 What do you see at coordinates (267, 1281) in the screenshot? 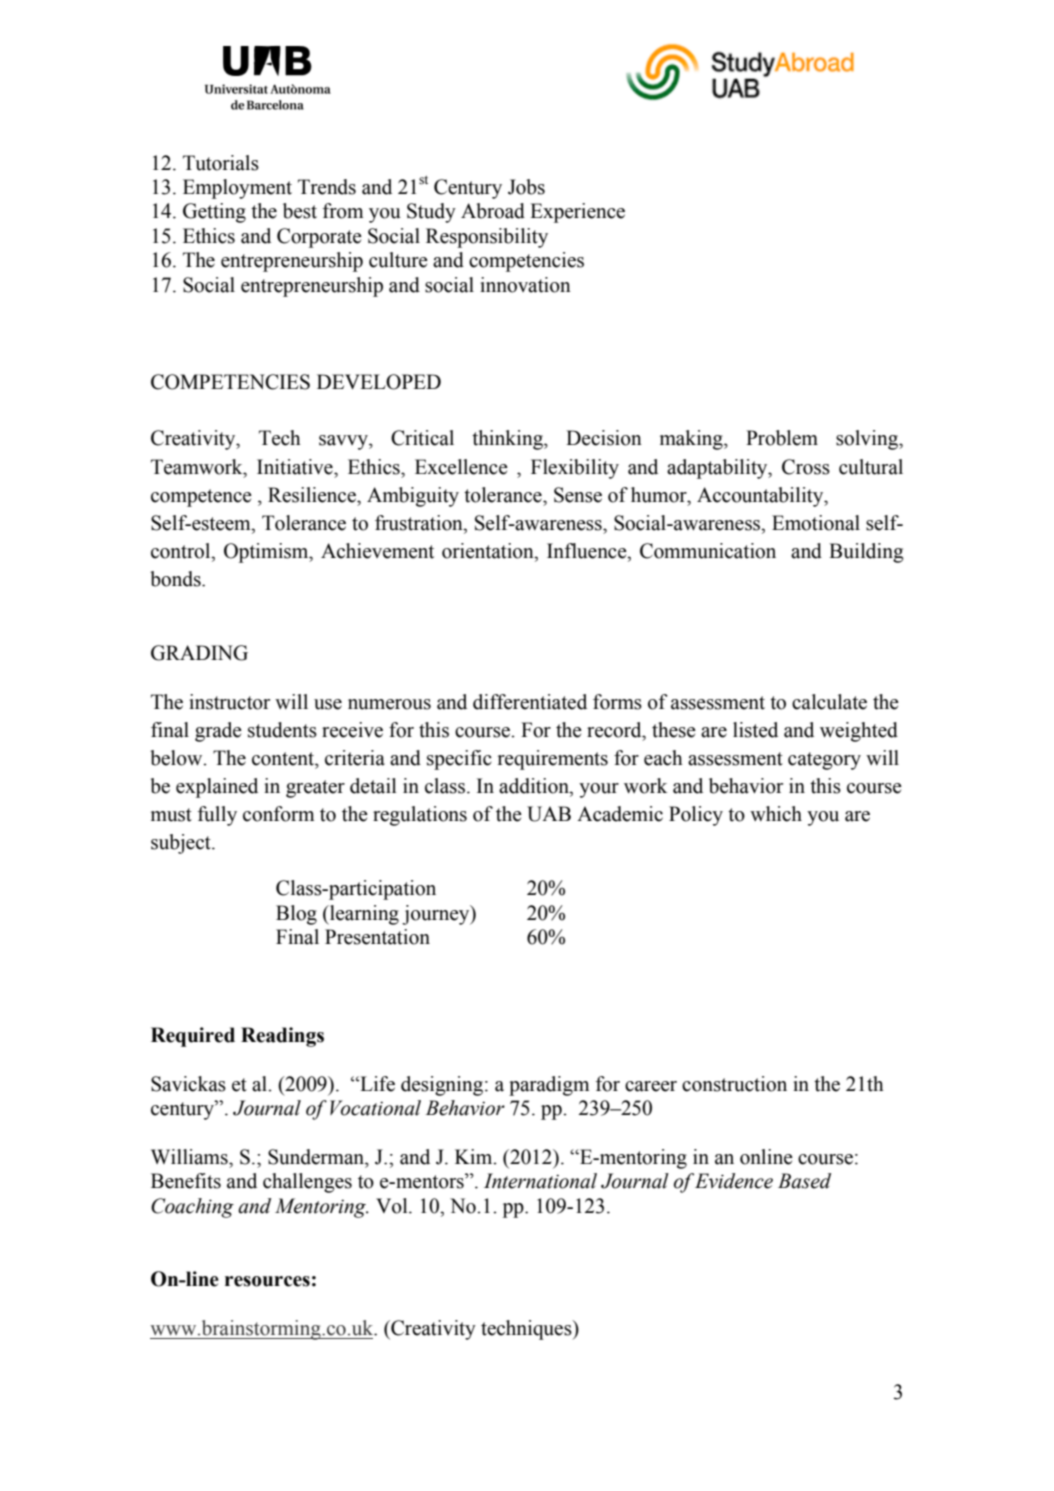
I see `resources` at bounding box center [267, 1281].
